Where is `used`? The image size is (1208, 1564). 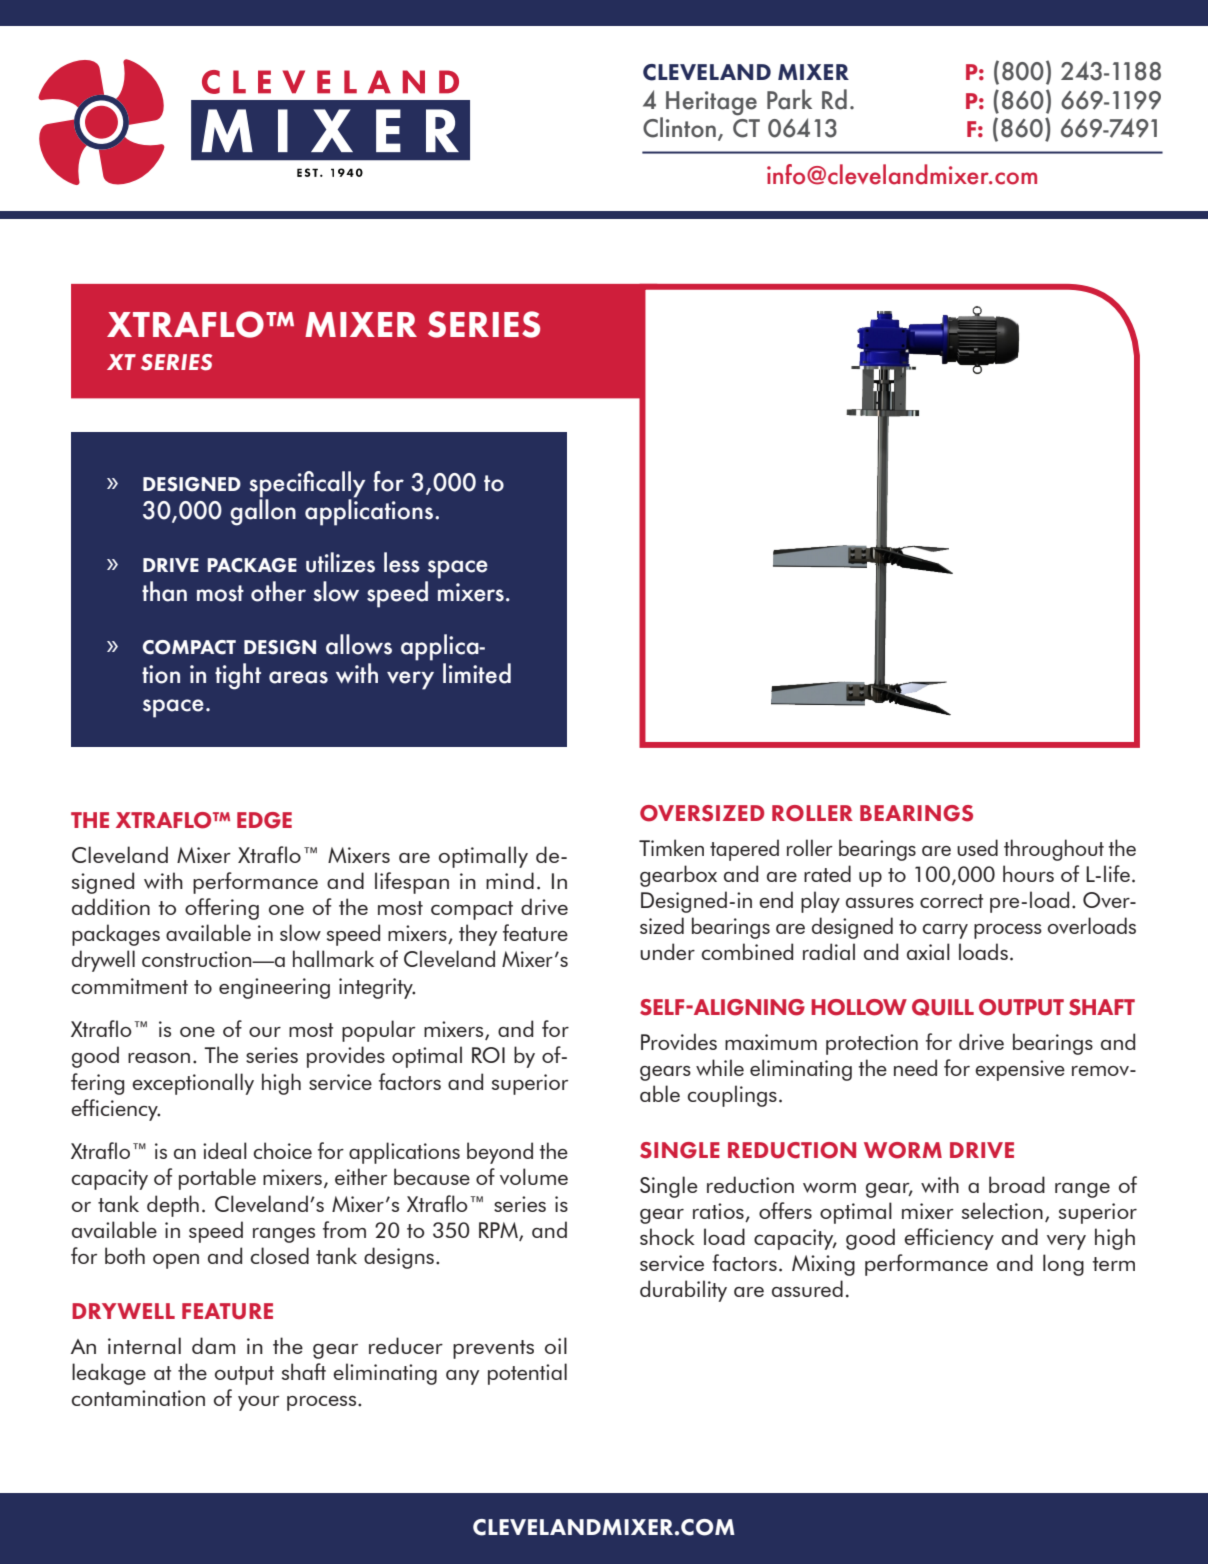
used is located at coordinates (977, 847).
